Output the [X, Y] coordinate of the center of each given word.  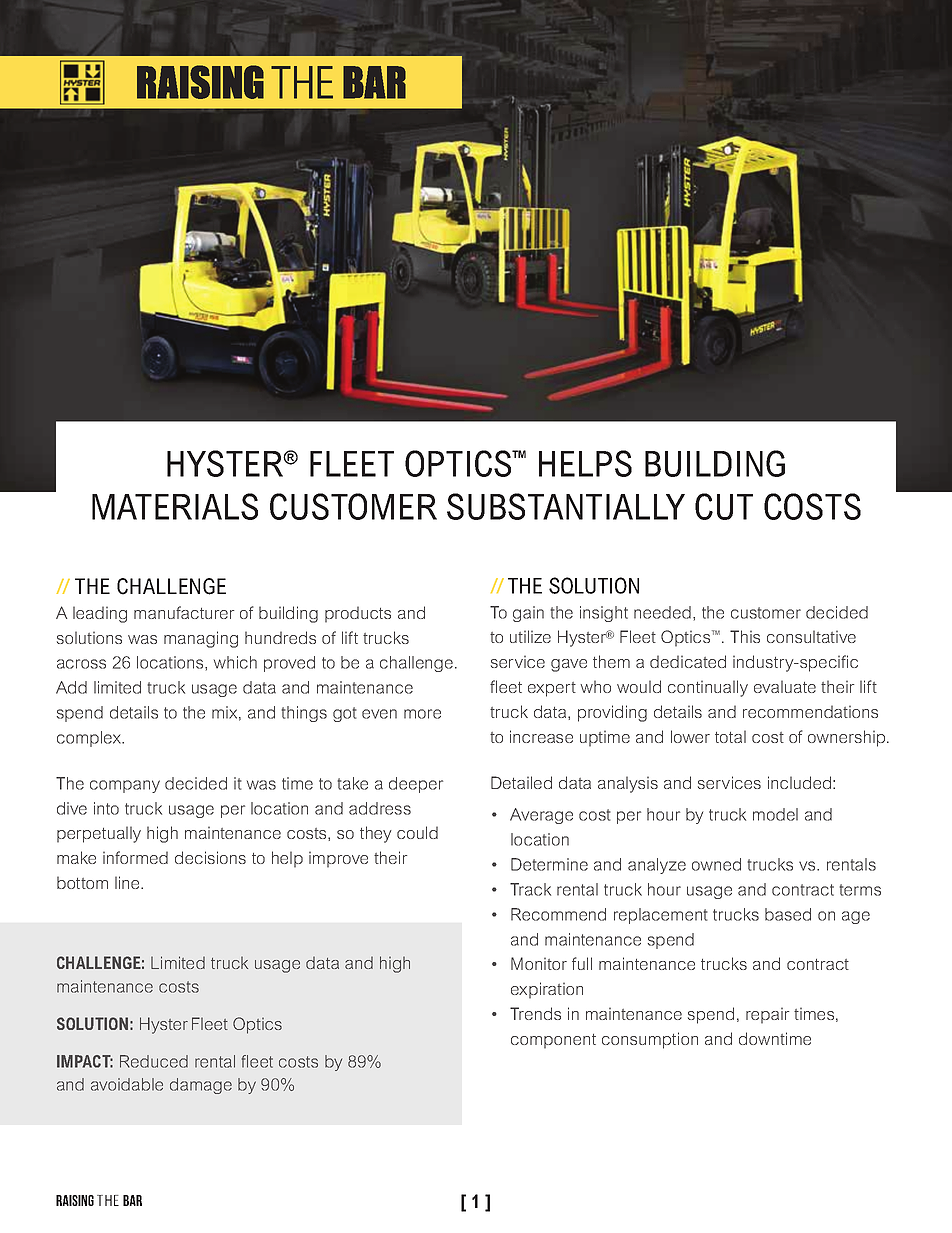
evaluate [785, 686]
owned [716, 864]
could [417, 832]
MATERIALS [175, 506]
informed [135, 857]
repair [767, 1015]
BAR [132, 1200]
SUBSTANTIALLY [566, 506]
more [422, 714]
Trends [535, 1013]
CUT [724, 506]
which [235, 662]
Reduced [154, 1061]
